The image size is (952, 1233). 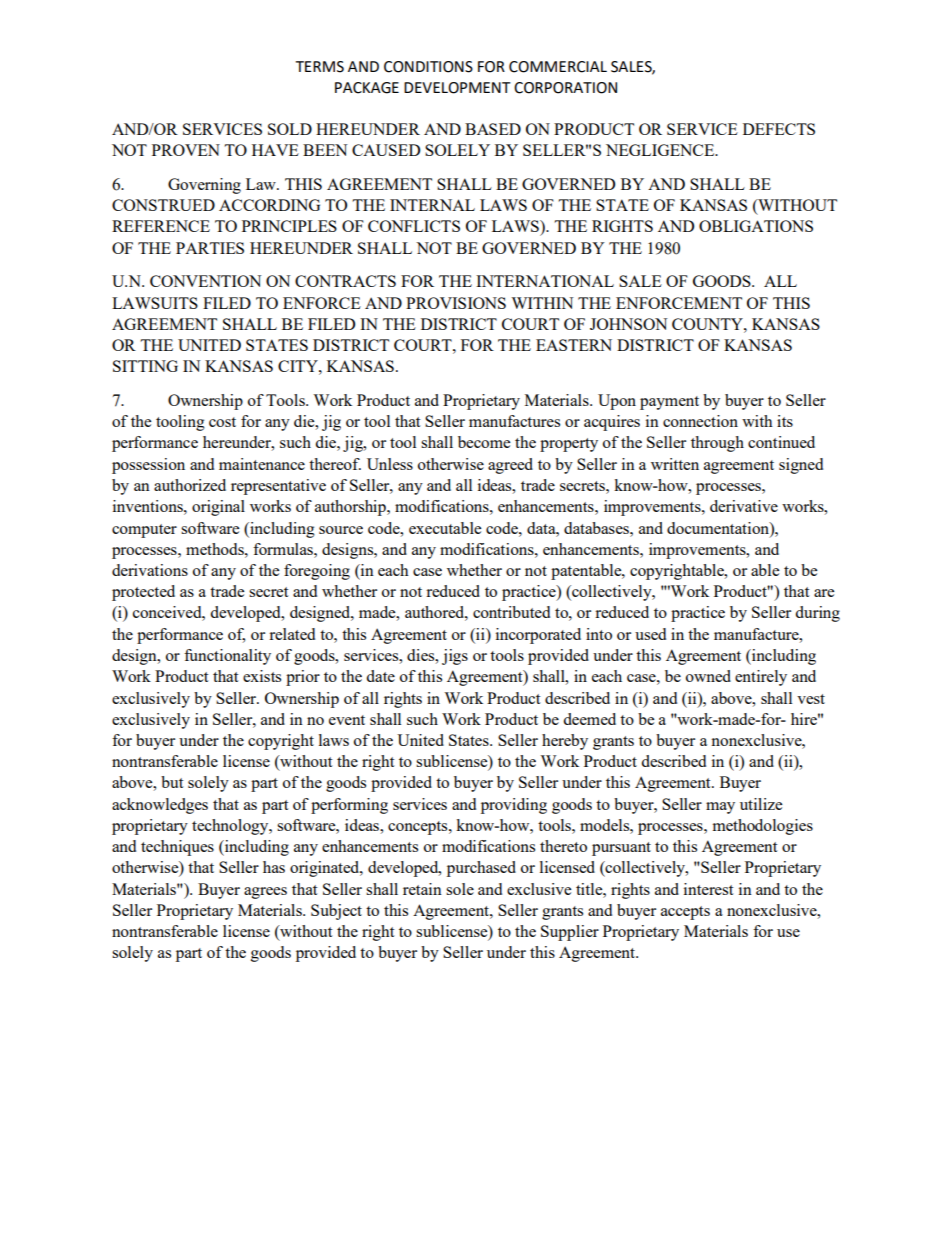 I want to click on agrees, so click(x=265, y=893).
